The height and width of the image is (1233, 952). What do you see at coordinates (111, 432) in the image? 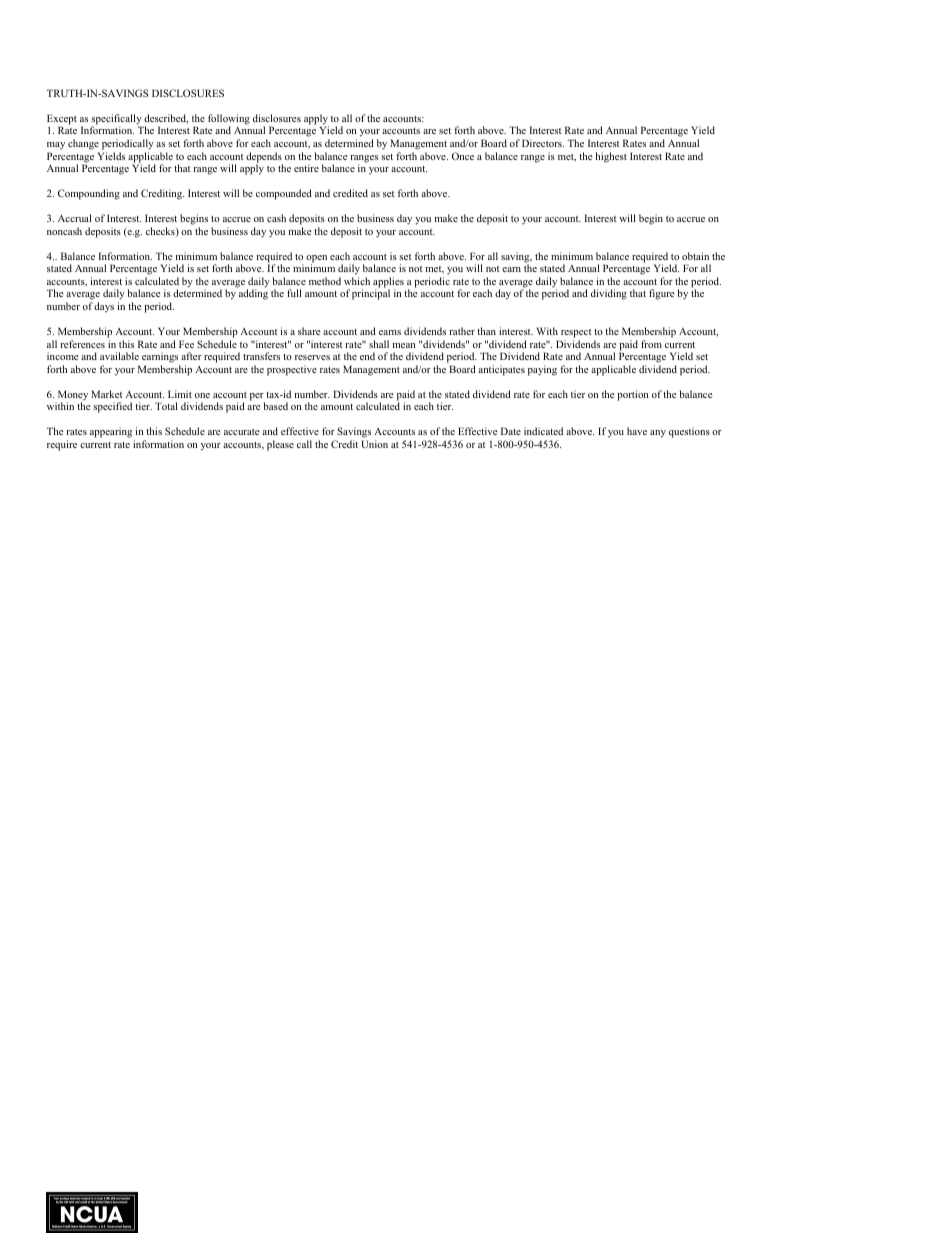
I see `appearing` at bounding box center [111, 432].
